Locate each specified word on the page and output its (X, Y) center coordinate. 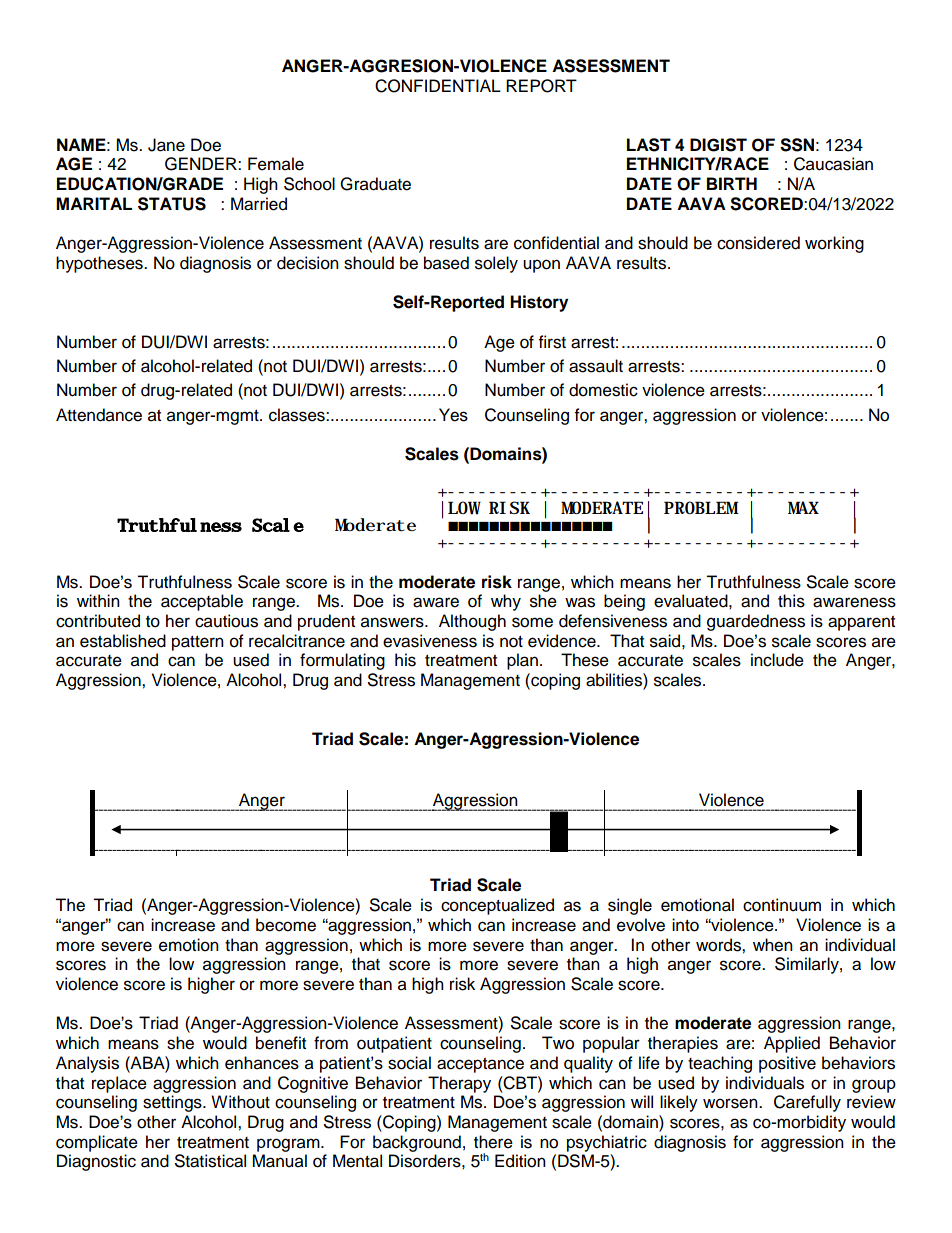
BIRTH (732, 183)
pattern (198, 643)
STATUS (172, 204)
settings (173, 1103)
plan (522, 661)
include (777, 660)
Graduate (375, 184)
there (493, 1142)
